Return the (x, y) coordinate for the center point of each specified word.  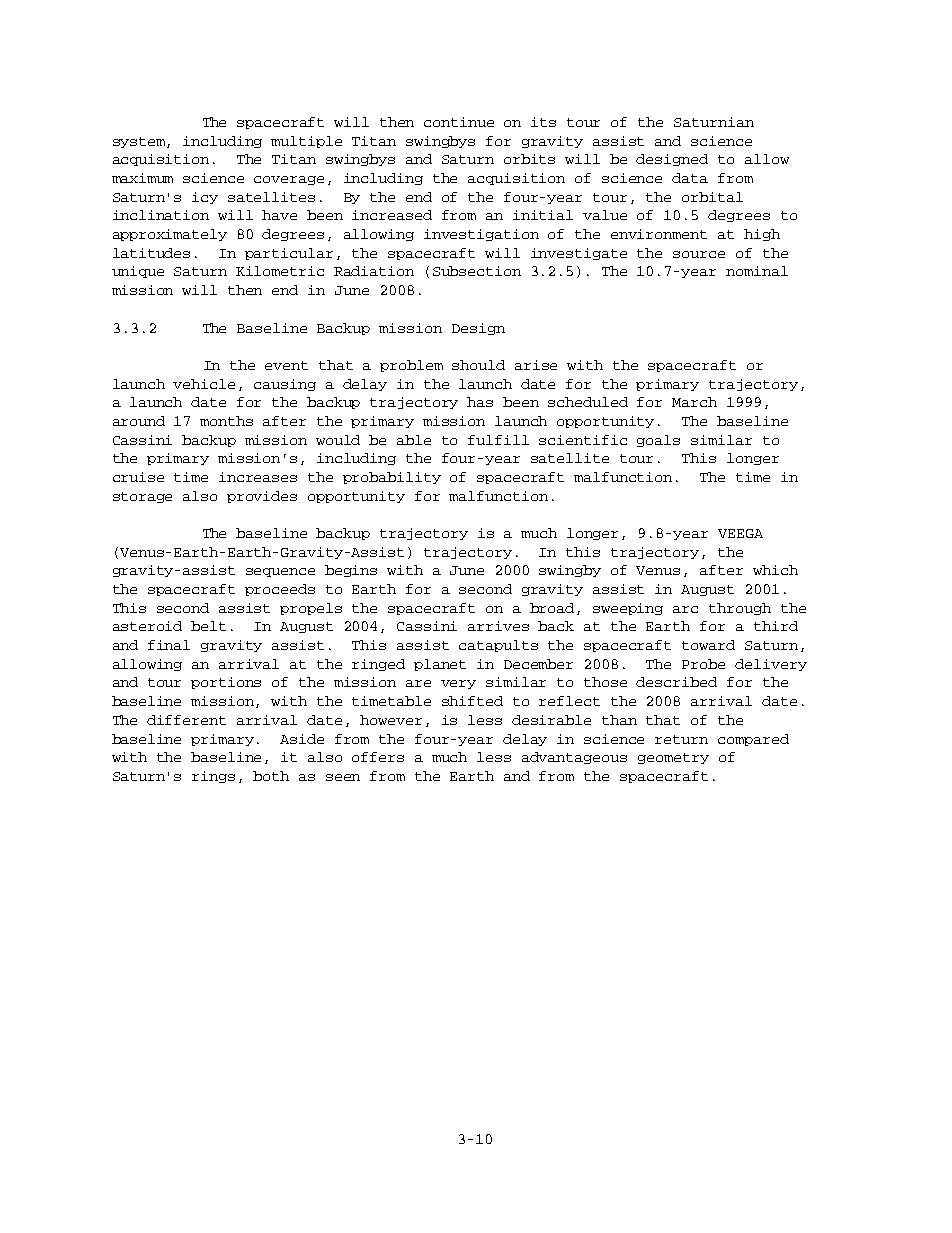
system (140, 142)
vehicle (204, 384)
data (690, 178)
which (775, 570)
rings (213, 777)
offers (378, 757)
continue (459, 122)
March (694, 402)
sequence (280, 572)
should (478, 365)
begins (351, 571)
